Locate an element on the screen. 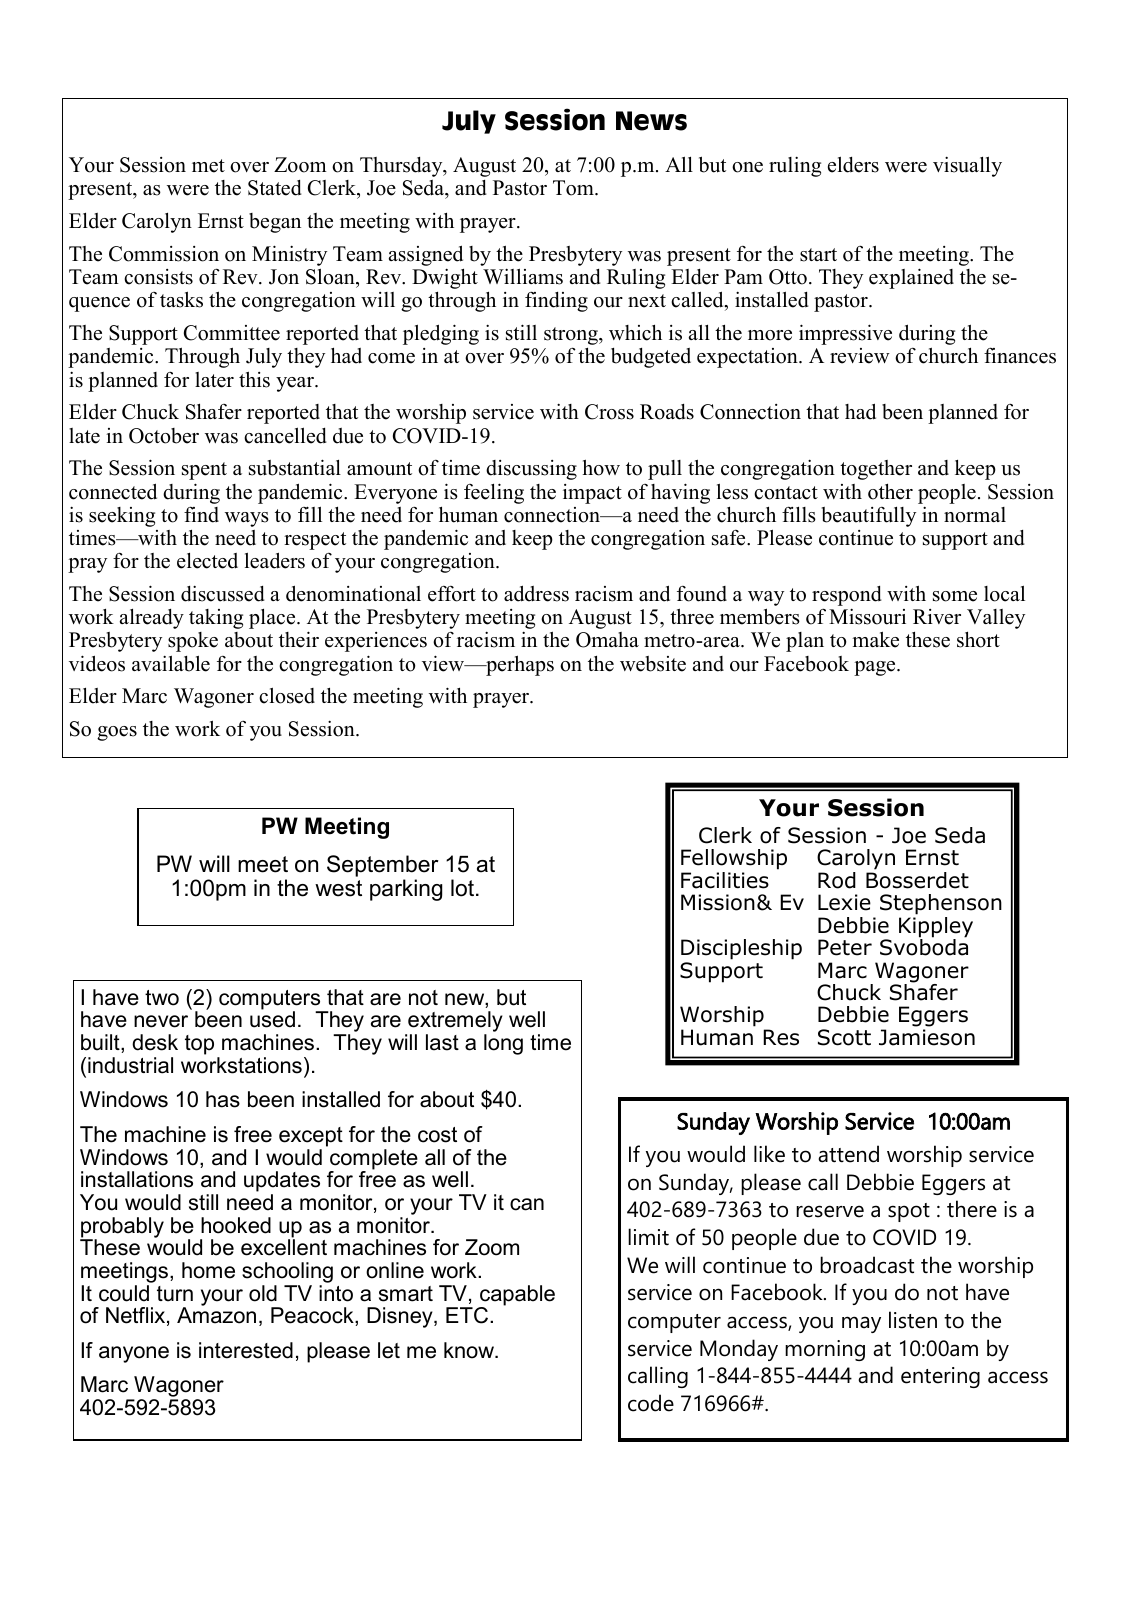 This screenshot has height=1606, width=1135. page is located at coordinates (876, 668).
